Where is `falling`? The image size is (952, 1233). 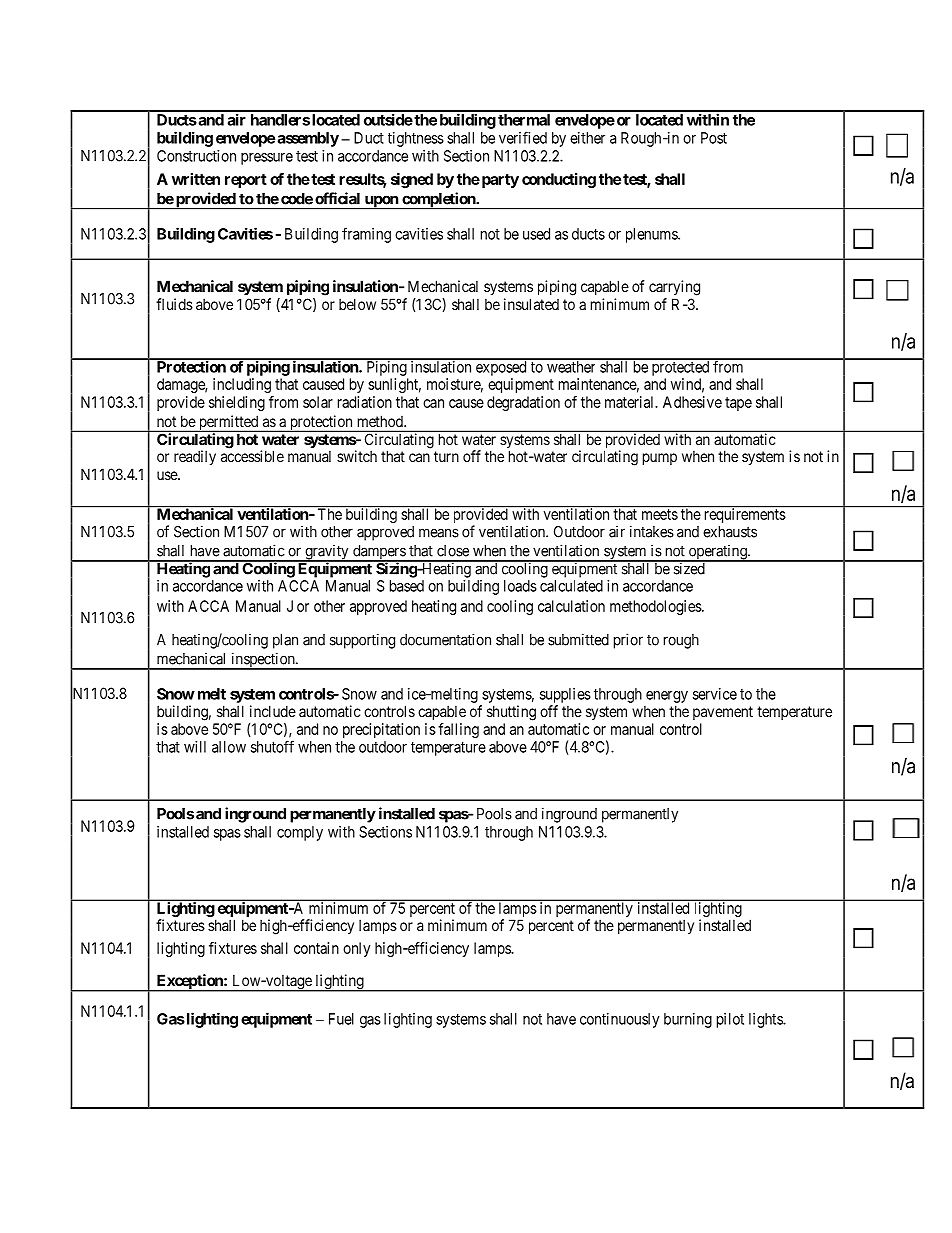
falling is located at coordinates (458, 730).
